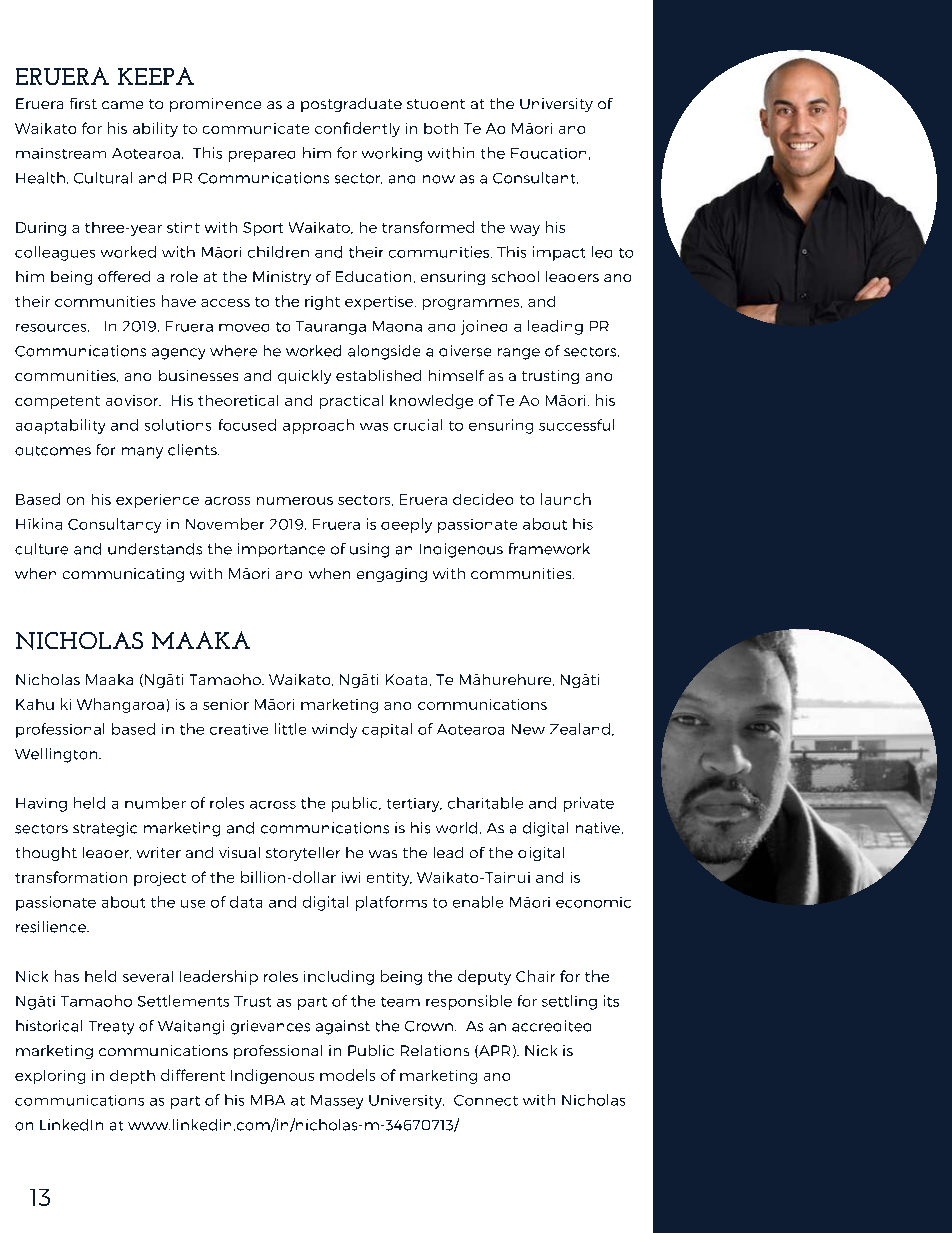 The height and width of the document is (1233, 952). I want to click on Wellington, so click(57, 755).
